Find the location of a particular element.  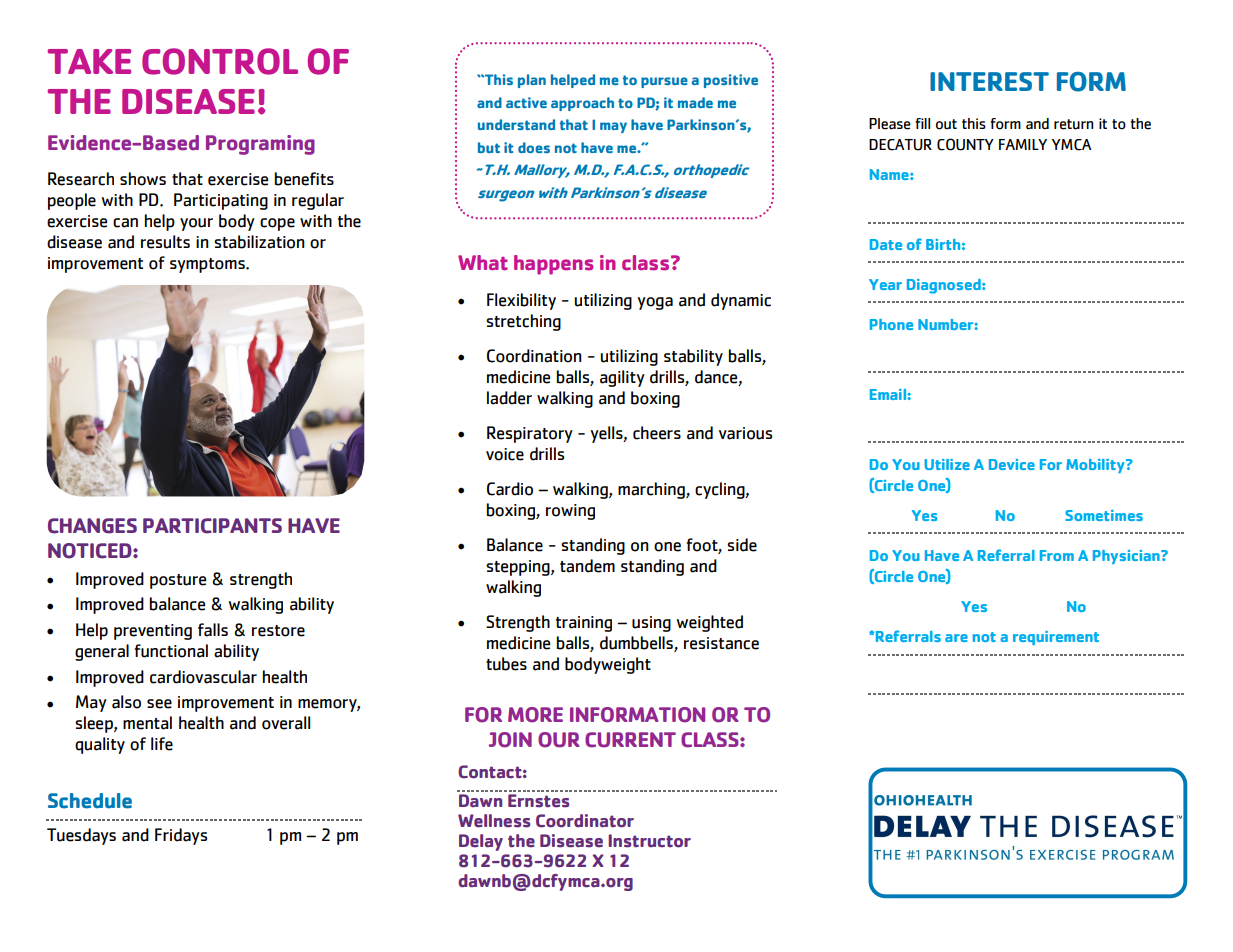

approach is located at coordinates (582, 104).
